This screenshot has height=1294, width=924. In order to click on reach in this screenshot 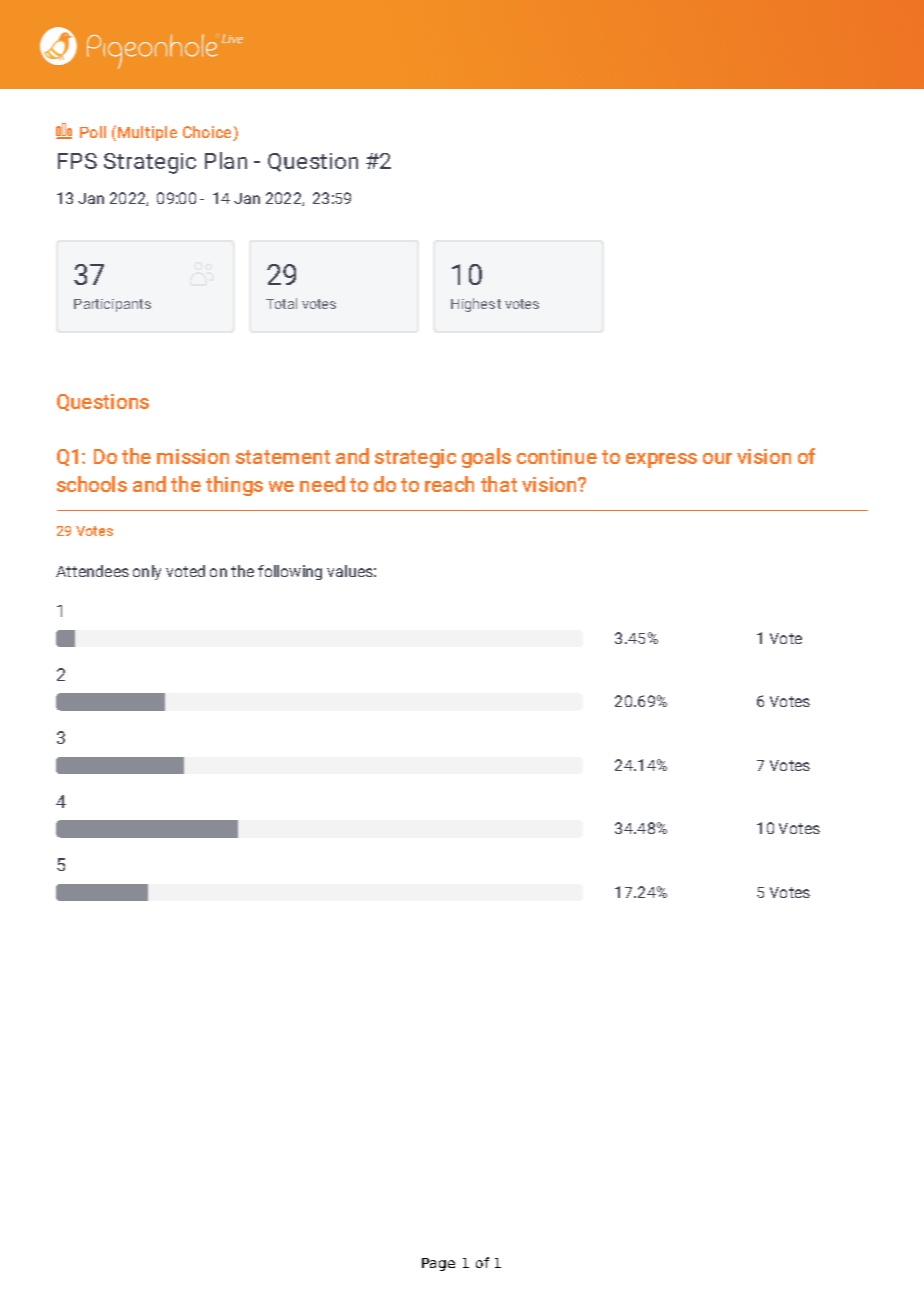, I will do `click(449, 484)`.
